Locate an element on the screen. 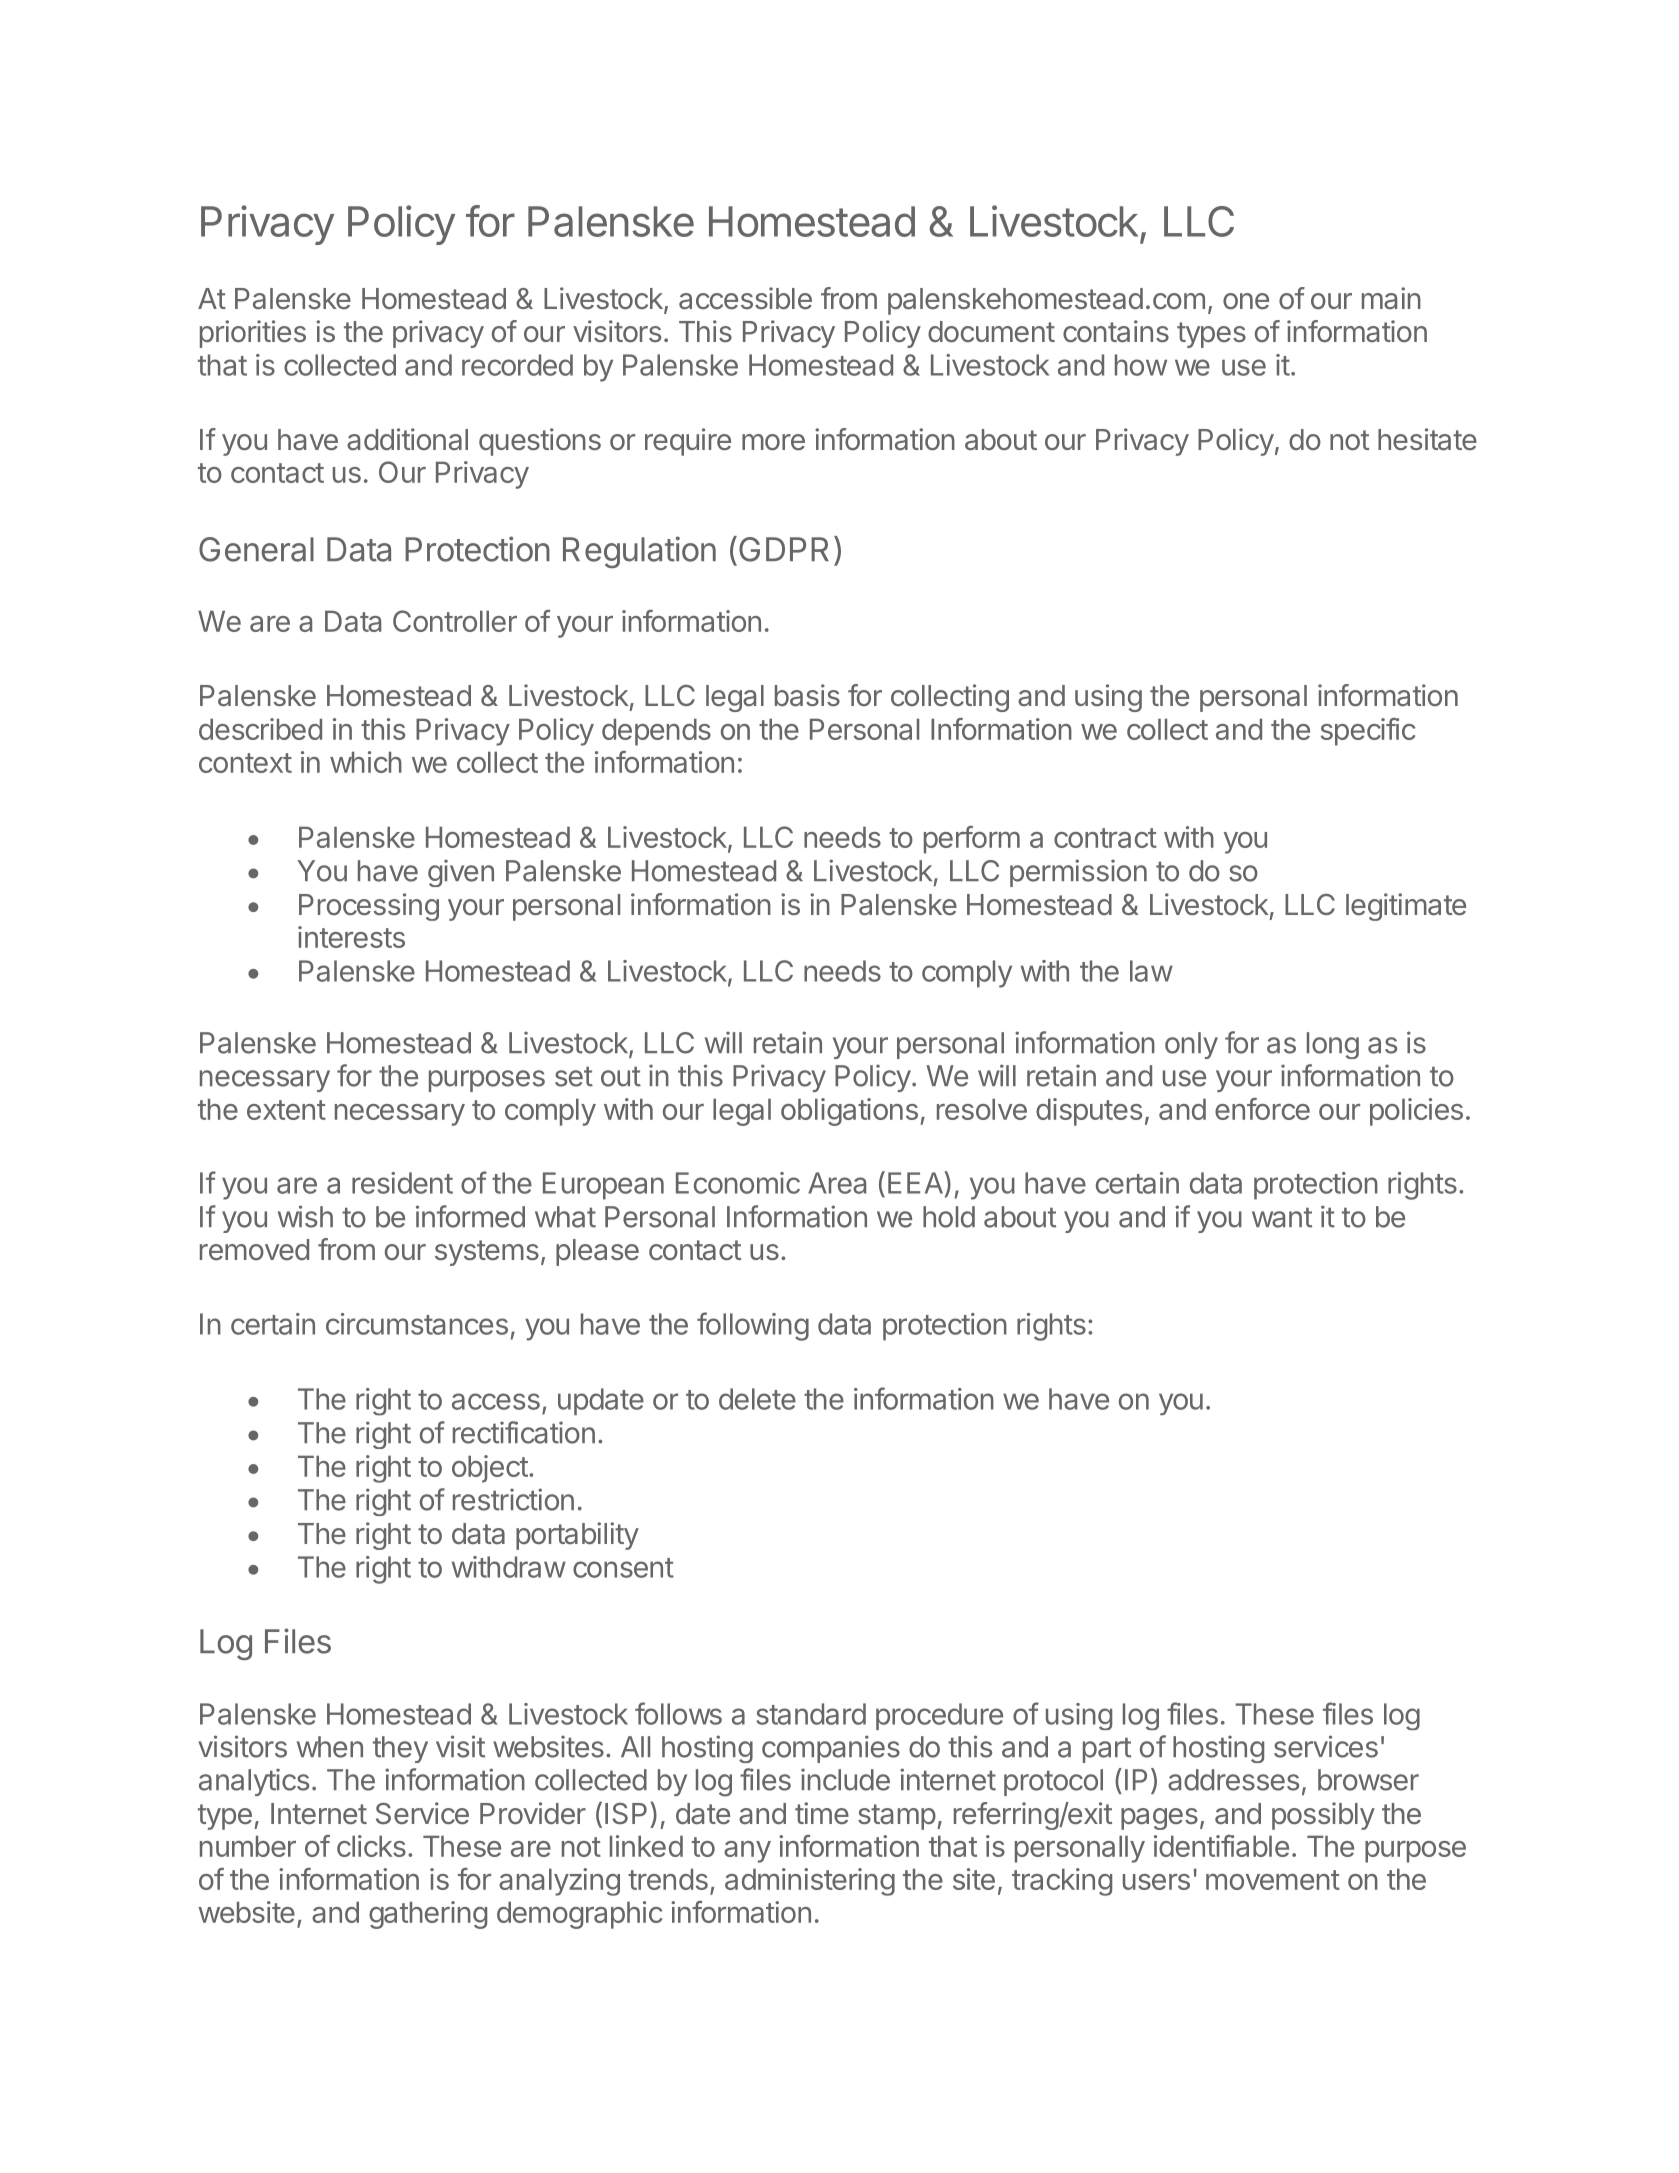 The height and width of the screenshot is (2173, 1679). obligations is located at coordinates (849, 1112).
